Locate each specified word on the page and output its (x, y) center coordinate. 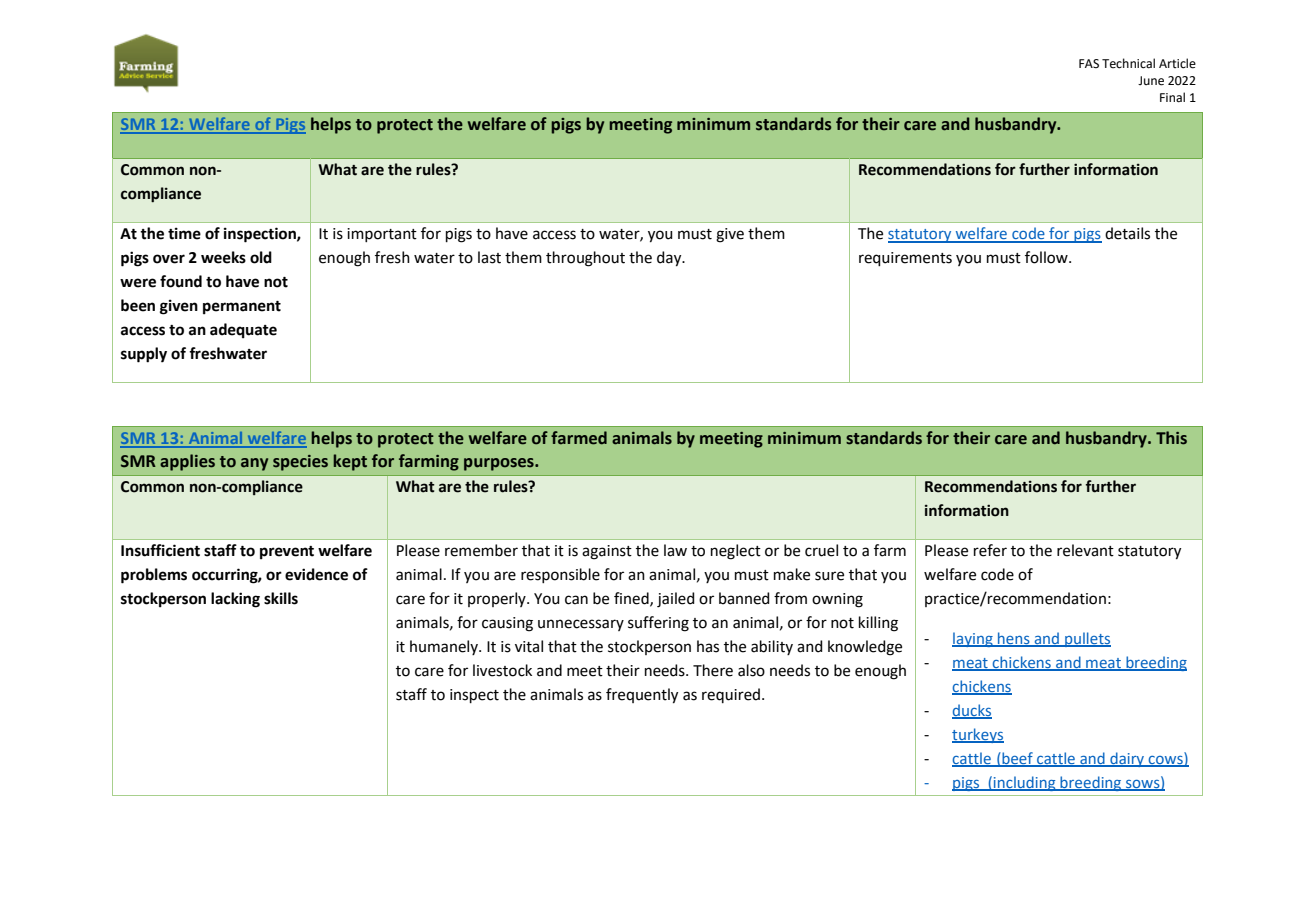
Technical (1128, 63)
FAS (1089, 63)
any (254, 464)
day (670, 259)
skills (281, 598)
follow (1047, 257)
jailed (676, 600)
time (184, 233)
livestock (502, 670)
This (1171, 438)
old (261, 257)
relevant (1085, 550)
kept (350, 462)
